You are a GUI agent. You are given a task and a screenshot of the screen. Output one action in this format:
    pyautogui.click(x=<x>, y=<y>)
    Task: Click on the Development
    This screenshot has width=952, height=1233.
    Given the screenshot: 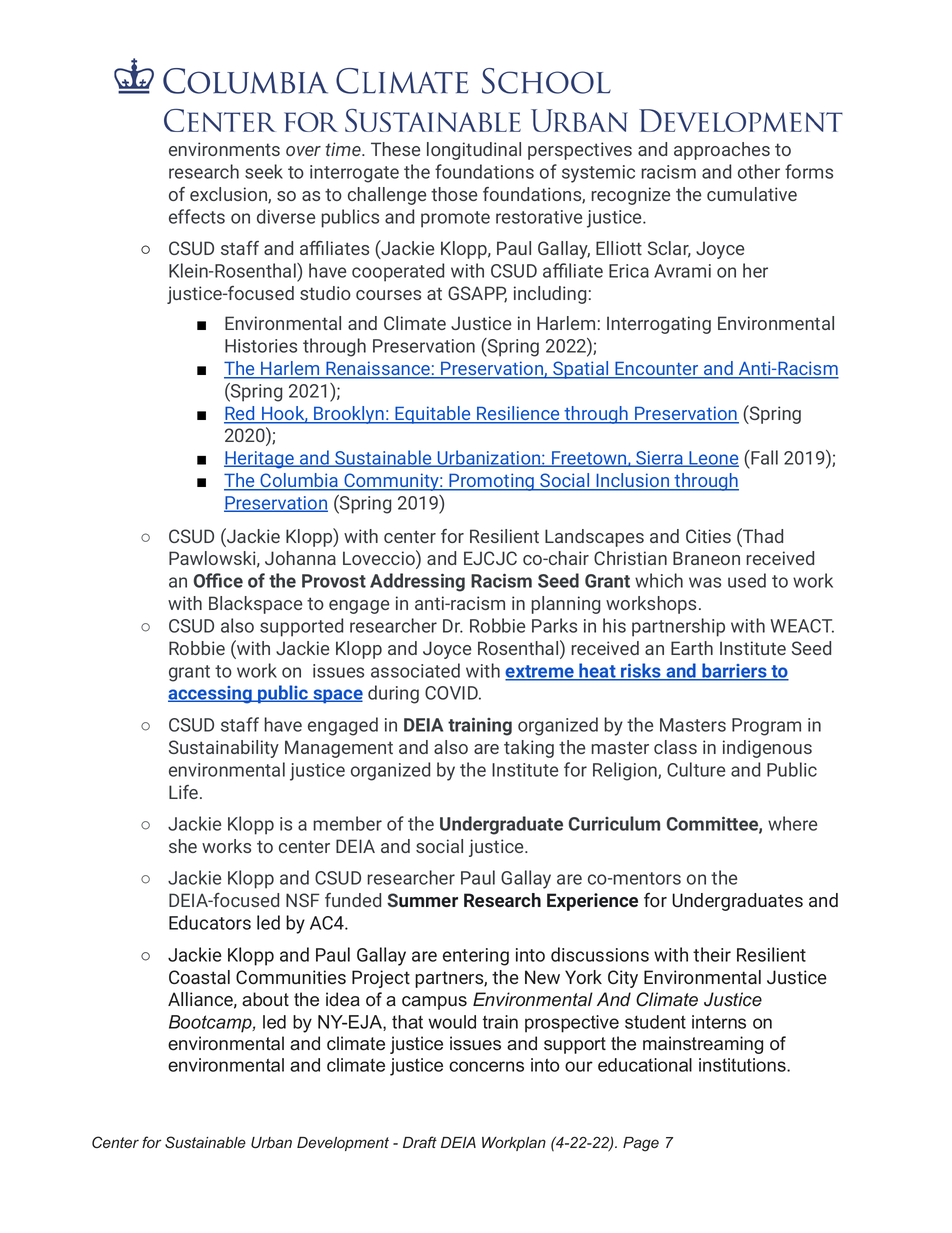 What is the action you would take?
    pyautogui.click(x=343, y=1144)
